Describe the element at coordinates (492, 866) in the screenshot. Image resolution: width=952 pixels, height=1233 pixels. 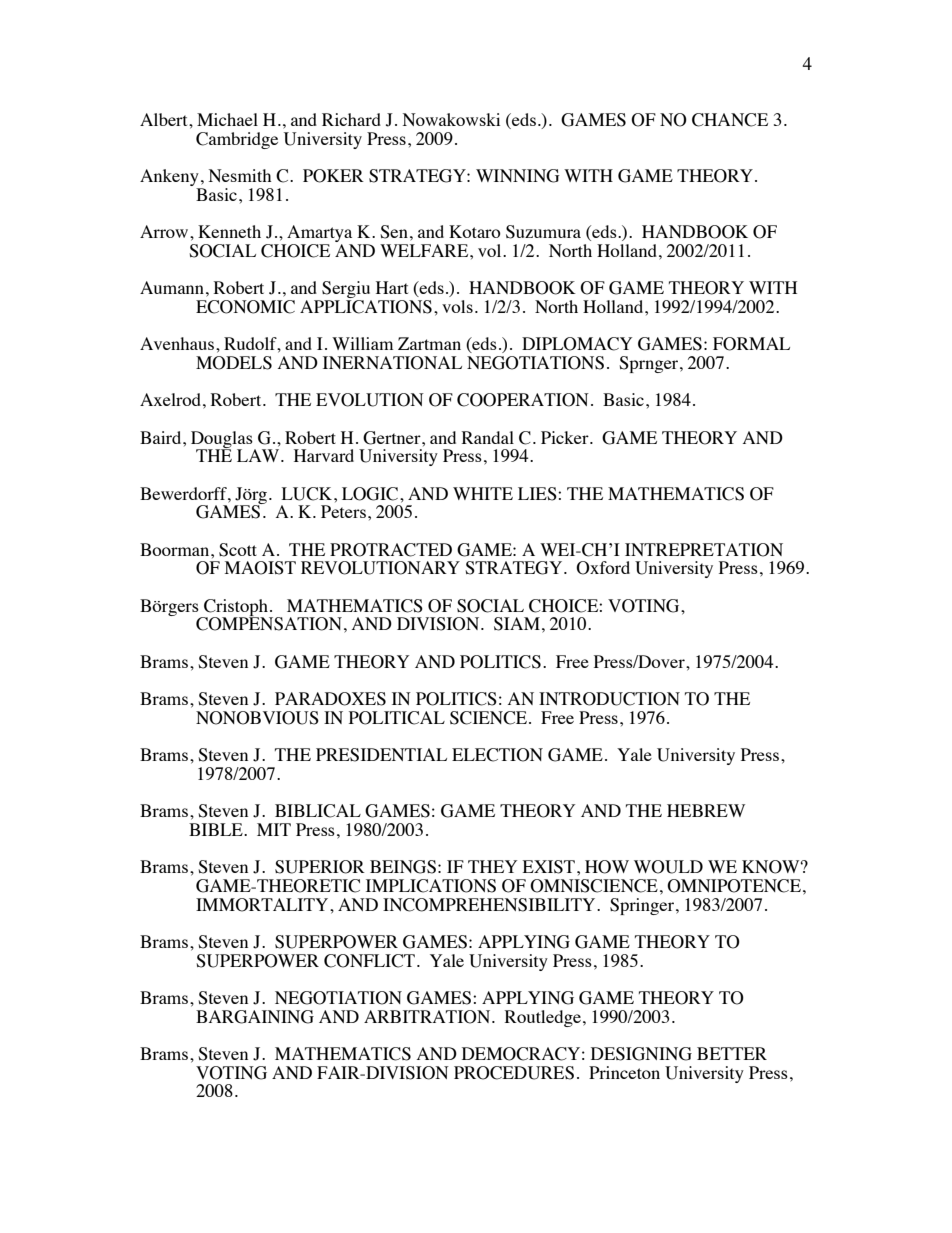
I see `THEY` at that location.
